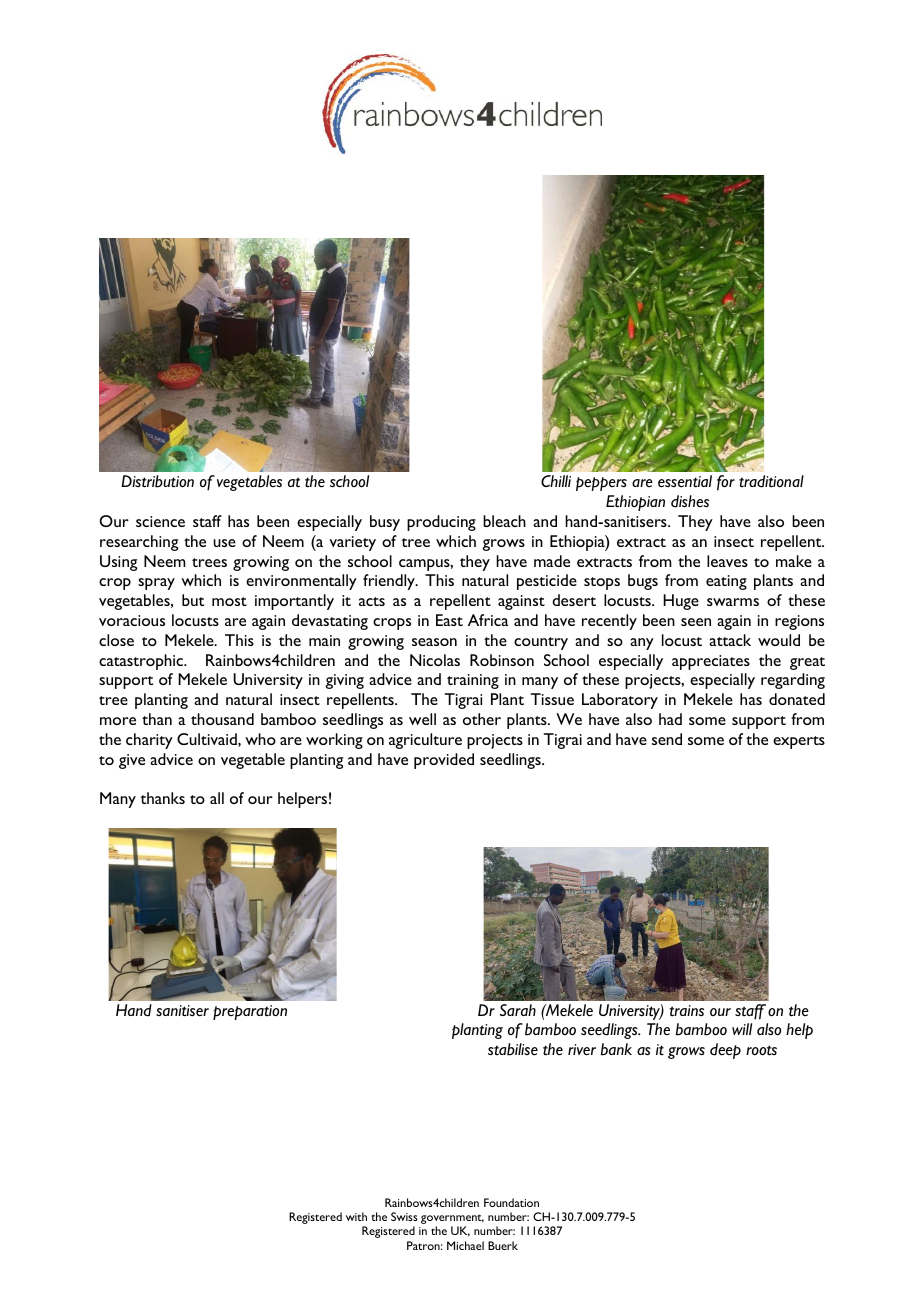 This document has width=924, height=1308. Describe the element at coordinates (690, 501) in the document. I see `dishes` at that location.
